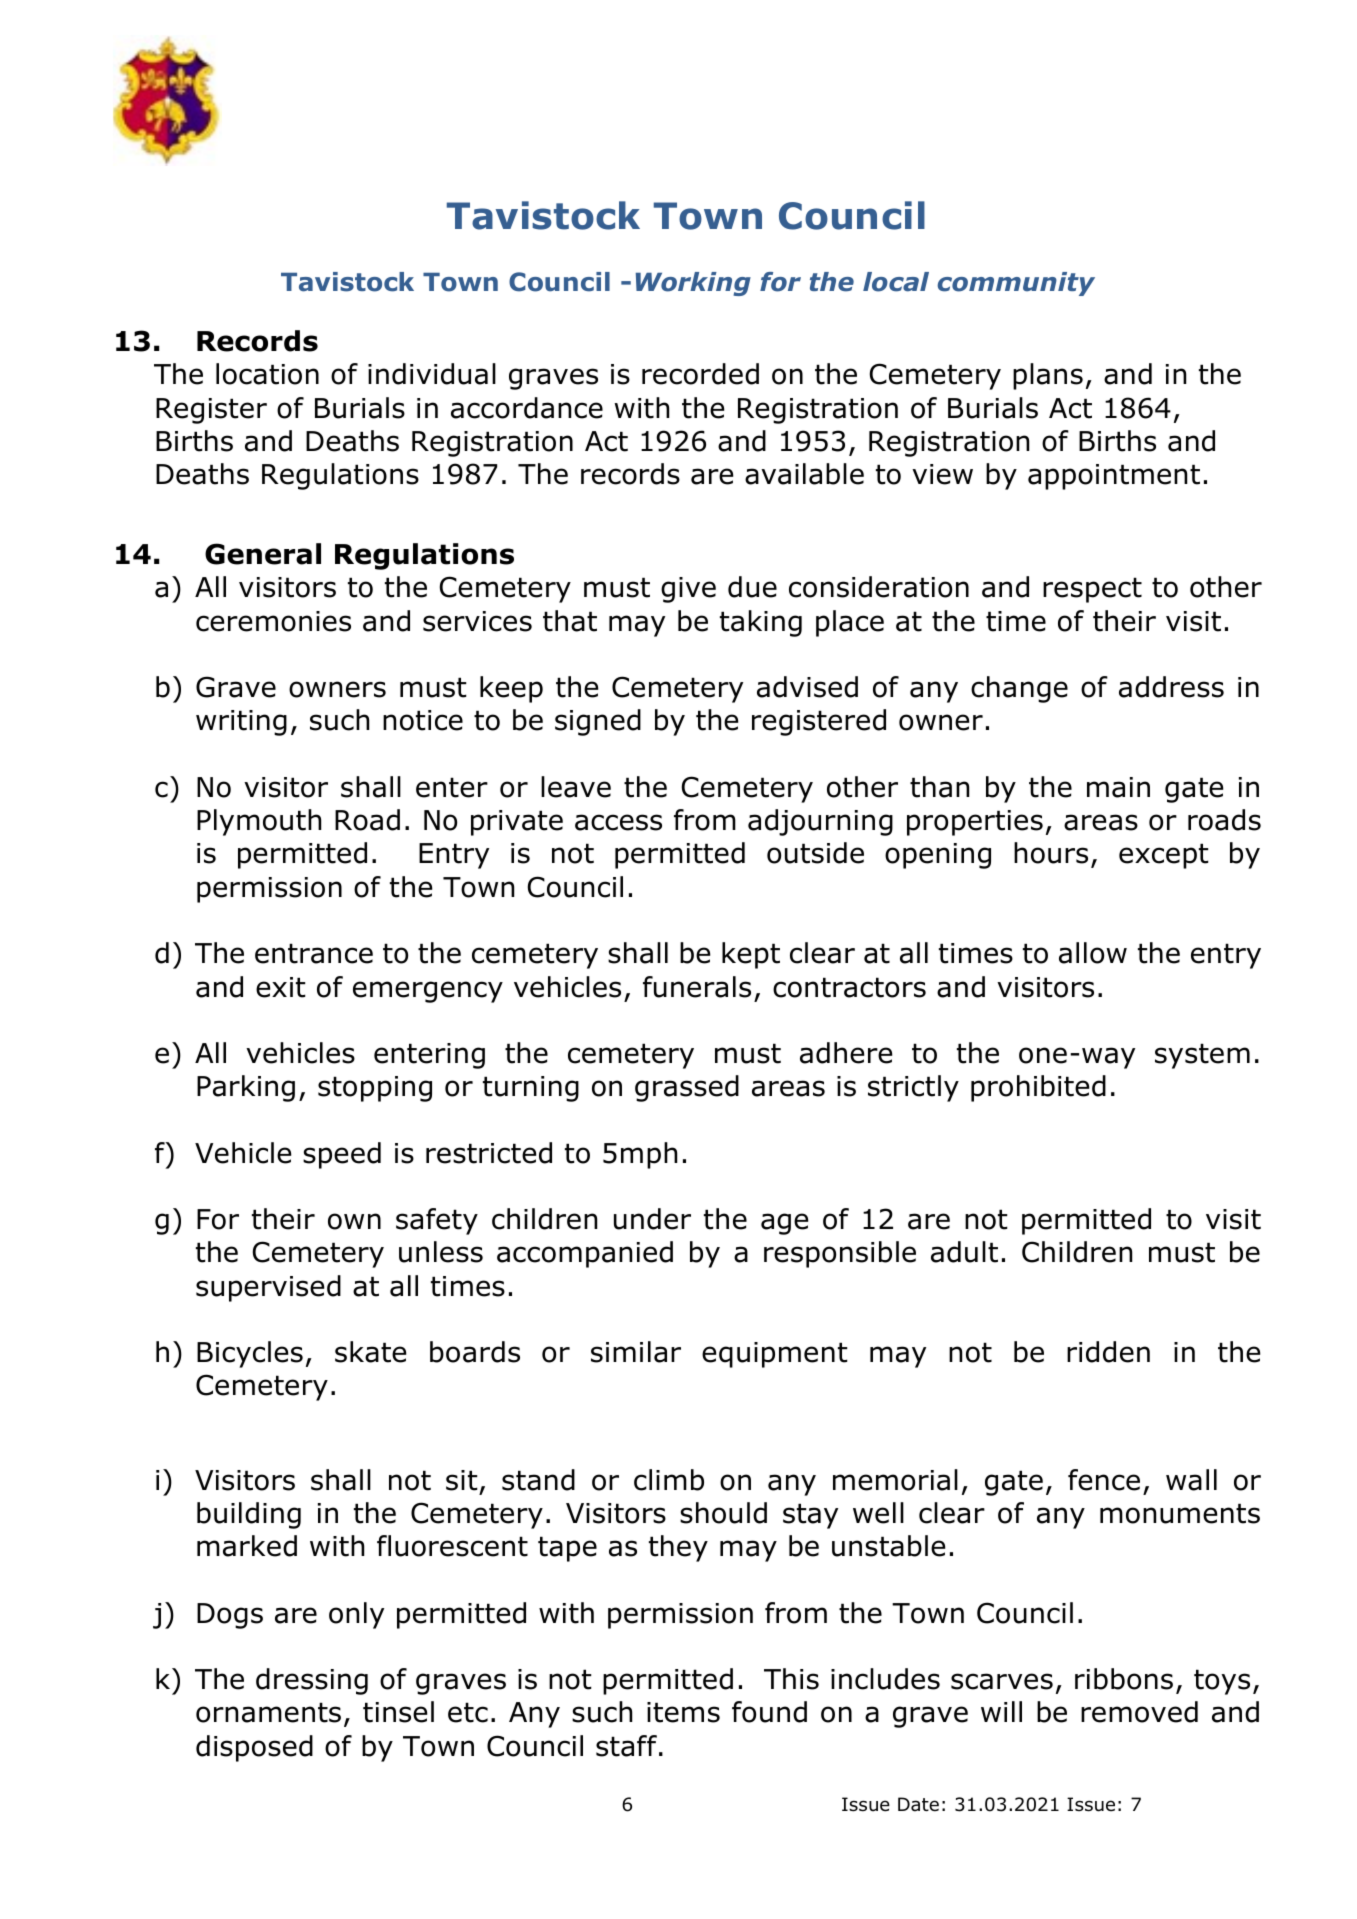  What do you see at coordinates (1038, 1088) in the screenshot?
I see `prohibited` at bounding box center [1038, 1088].
